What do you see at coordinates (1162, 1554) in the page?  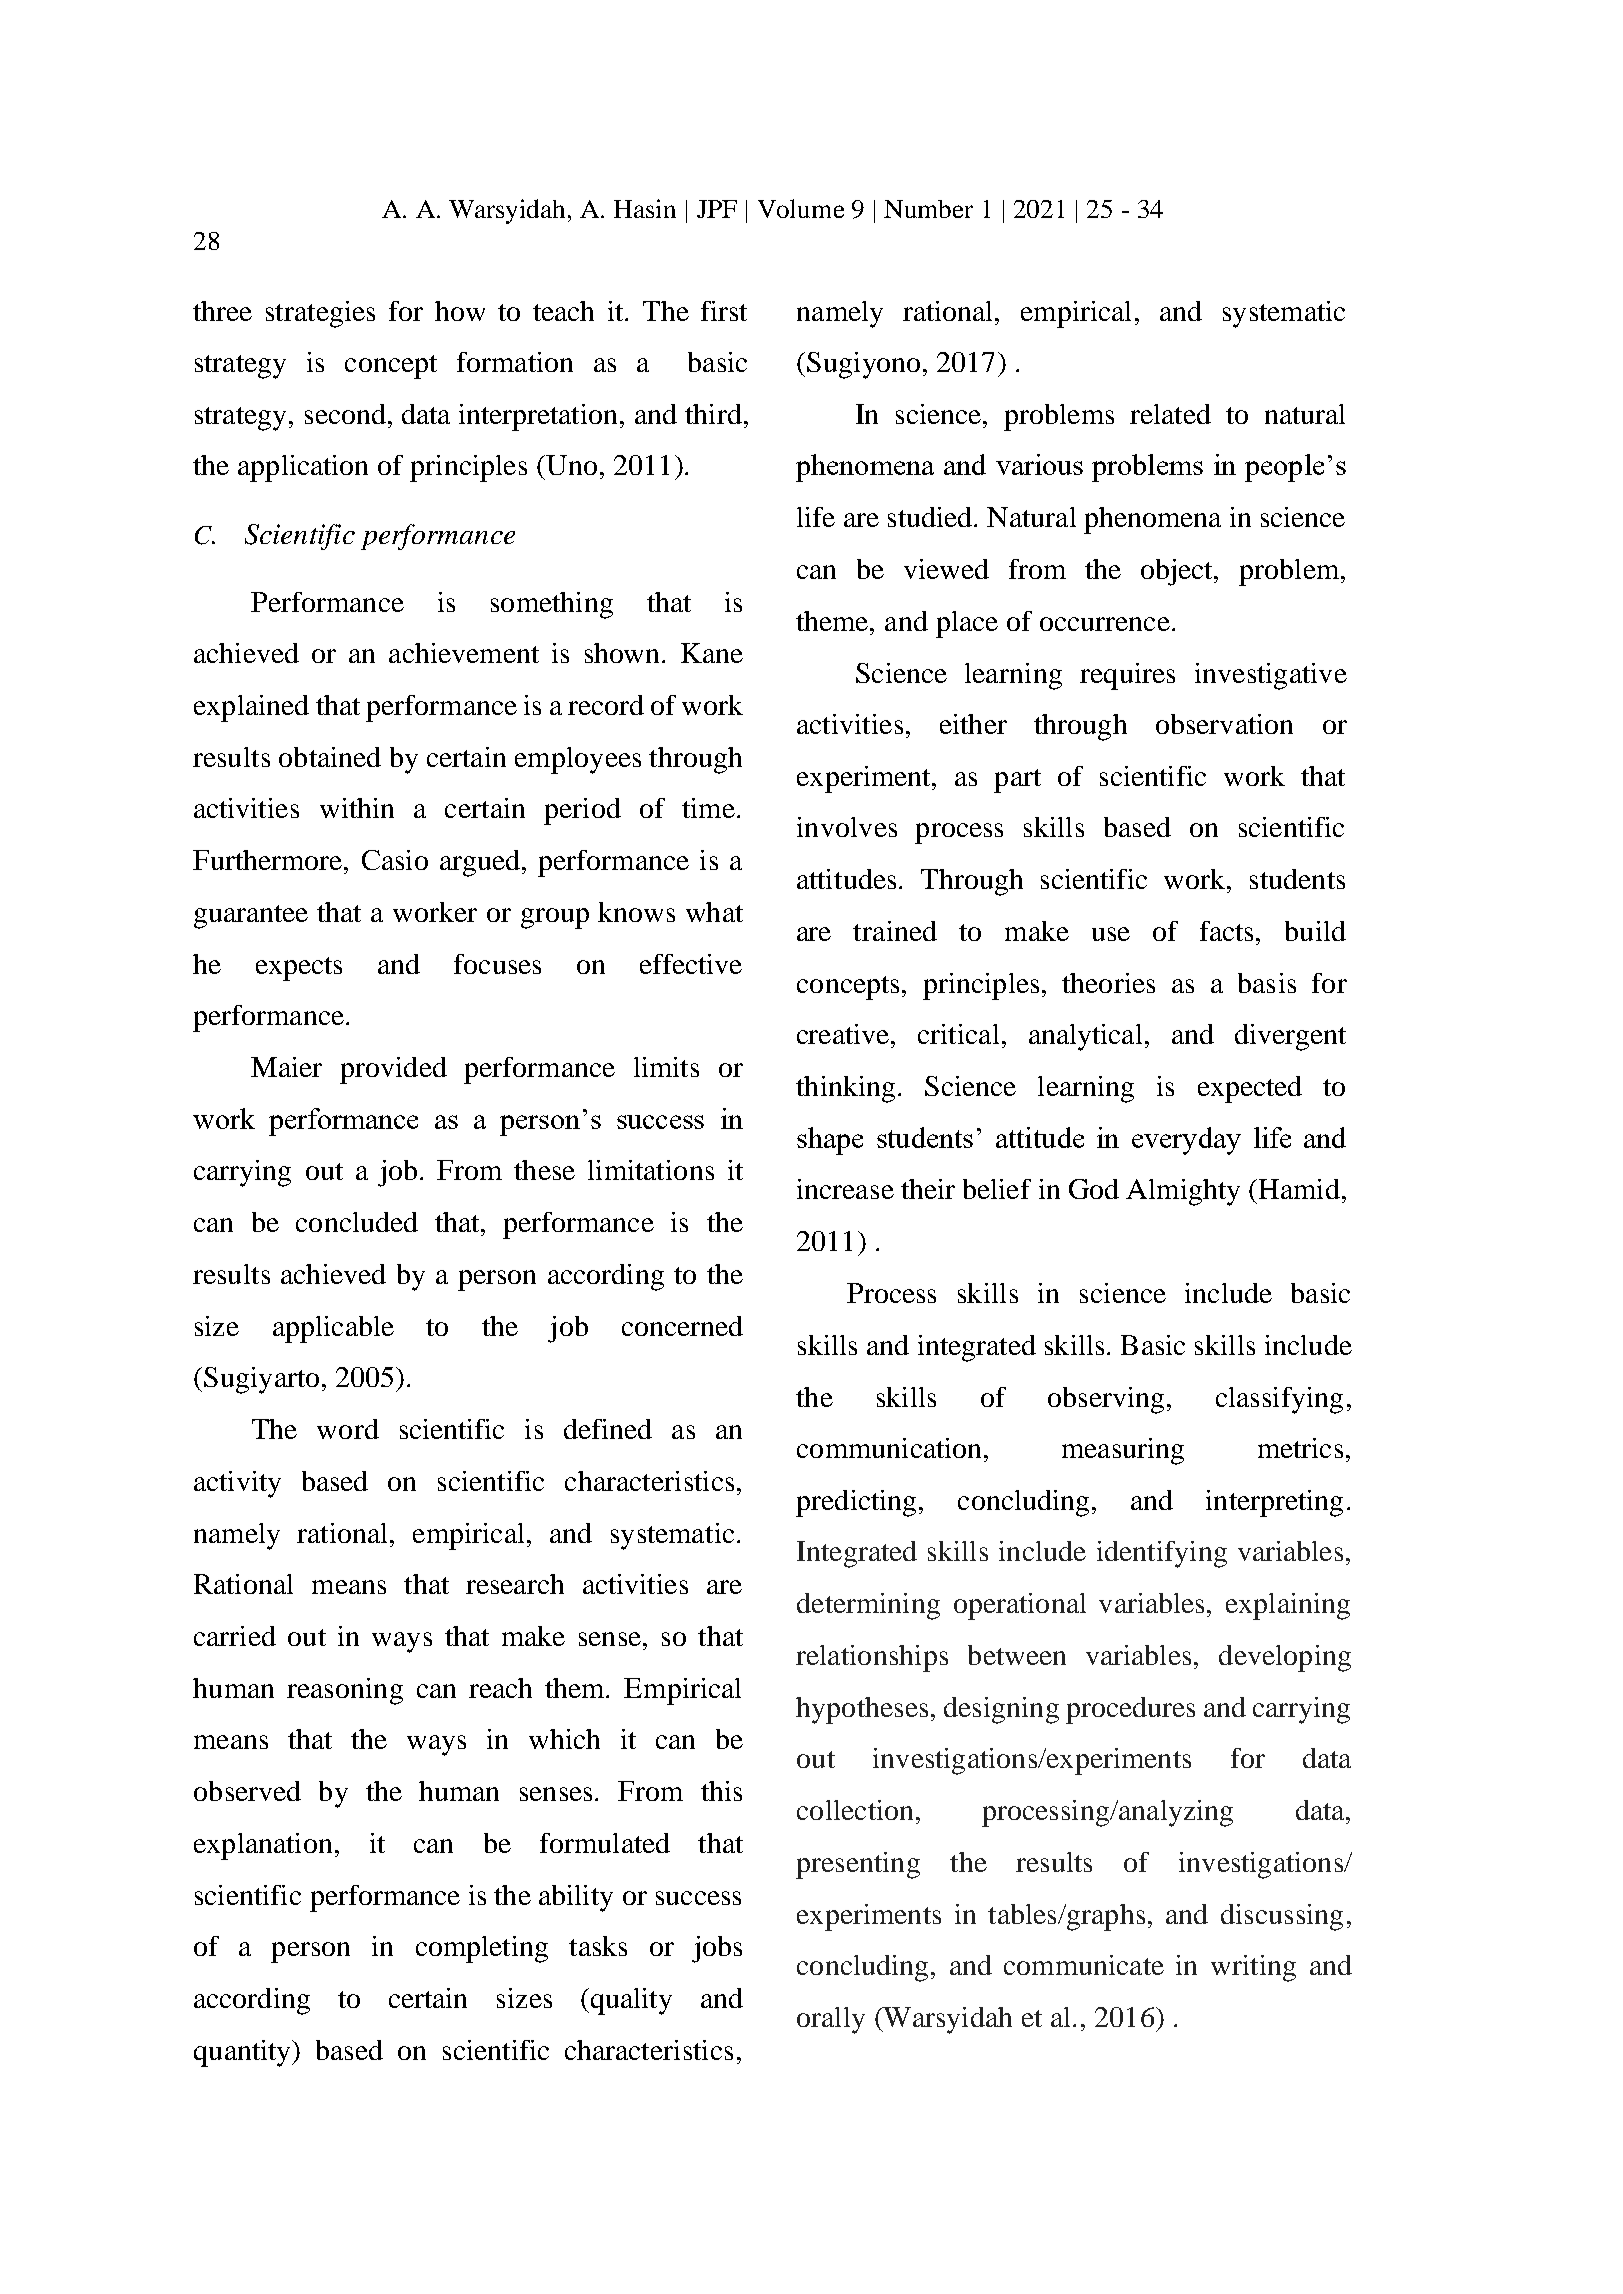 I see `identifying` at bounding box center [1162, 1554].
